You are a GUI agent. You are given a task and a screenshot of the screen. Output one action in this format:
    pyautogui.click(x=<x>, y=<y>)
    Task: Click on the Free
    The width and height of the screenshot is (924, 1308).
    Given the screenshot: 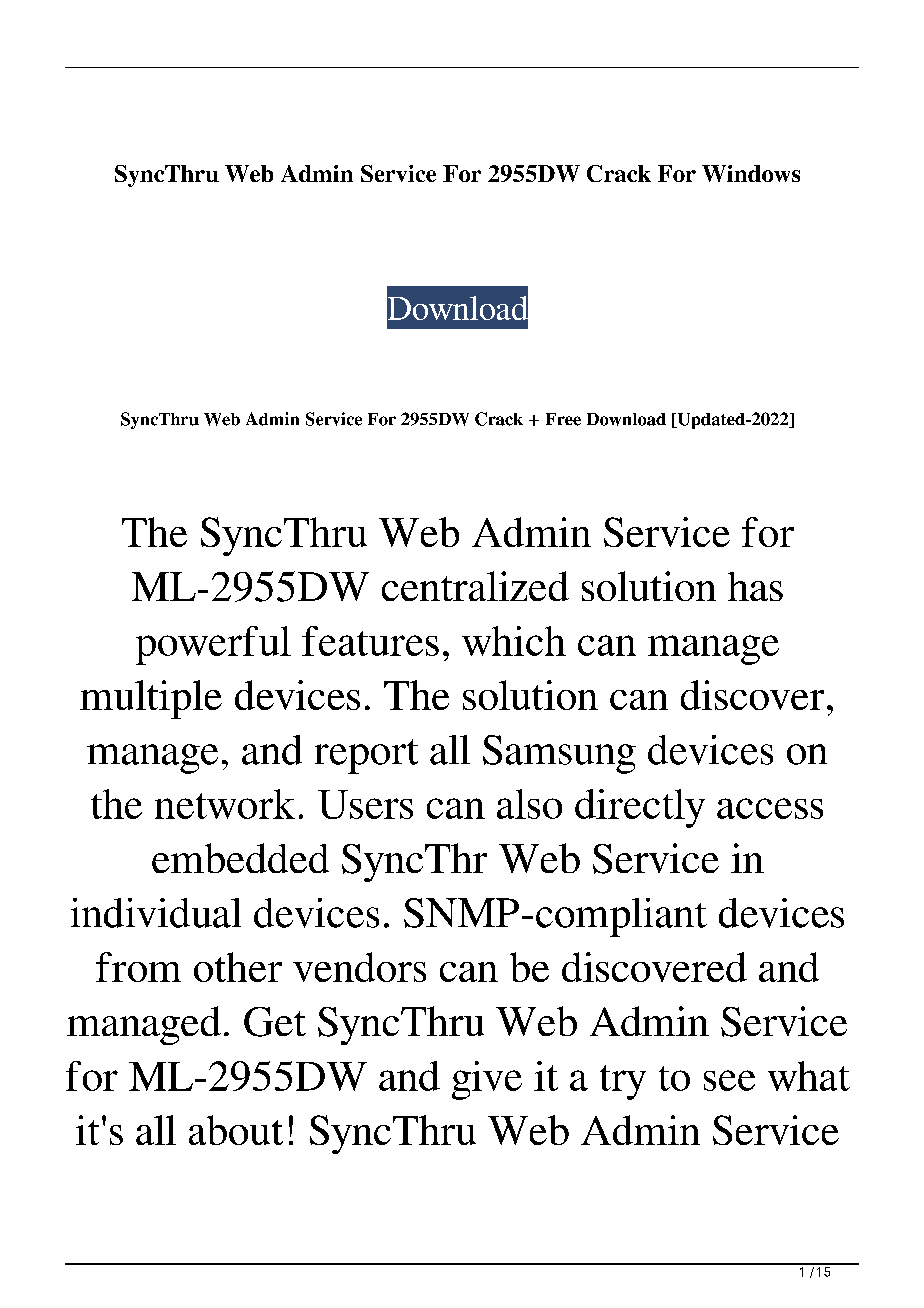 What is the action you would take?
    pyautogui.click(x=563, y=419)
